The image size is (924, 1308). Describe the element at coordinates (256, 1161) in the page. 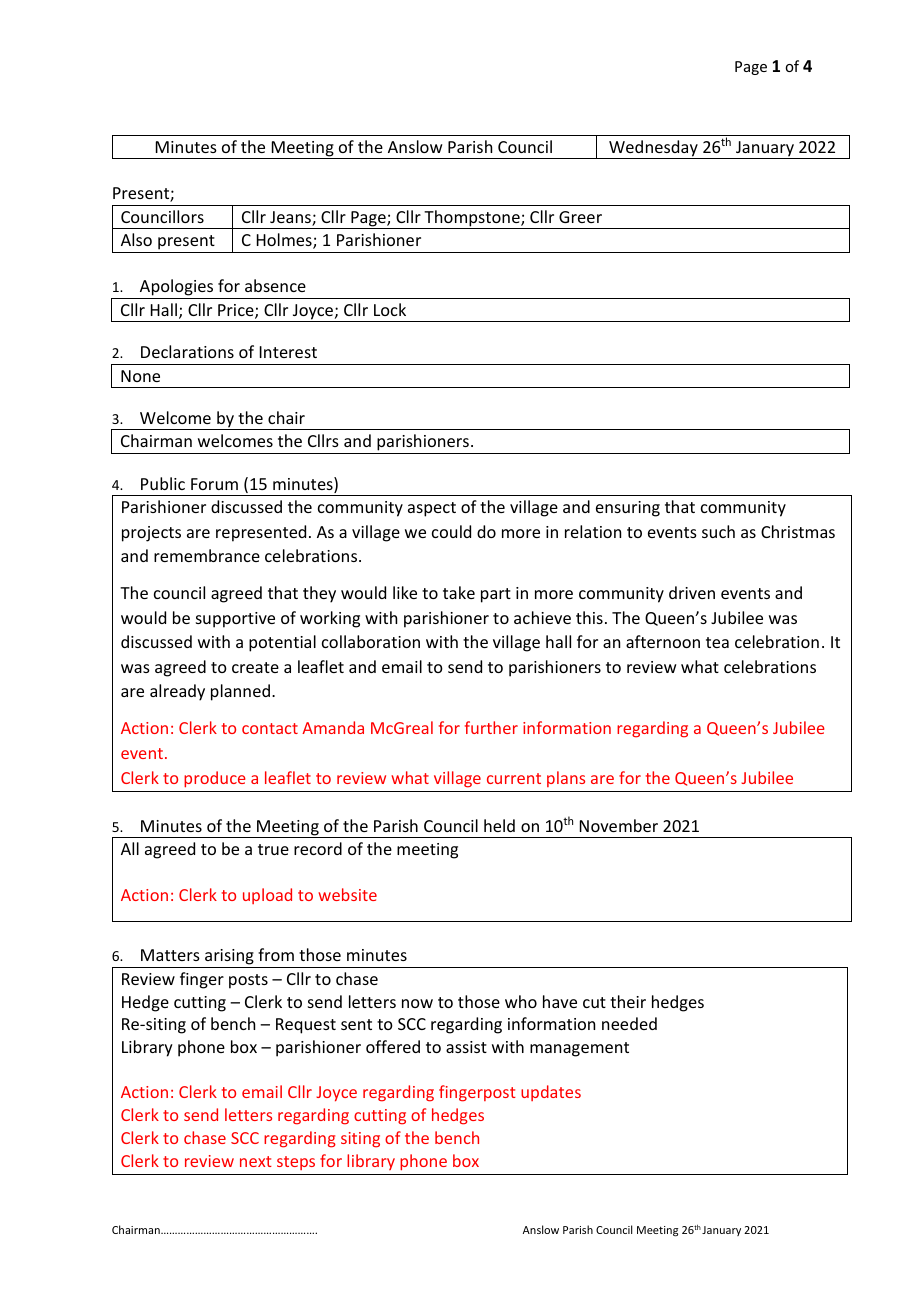

I see `next` at that location.
